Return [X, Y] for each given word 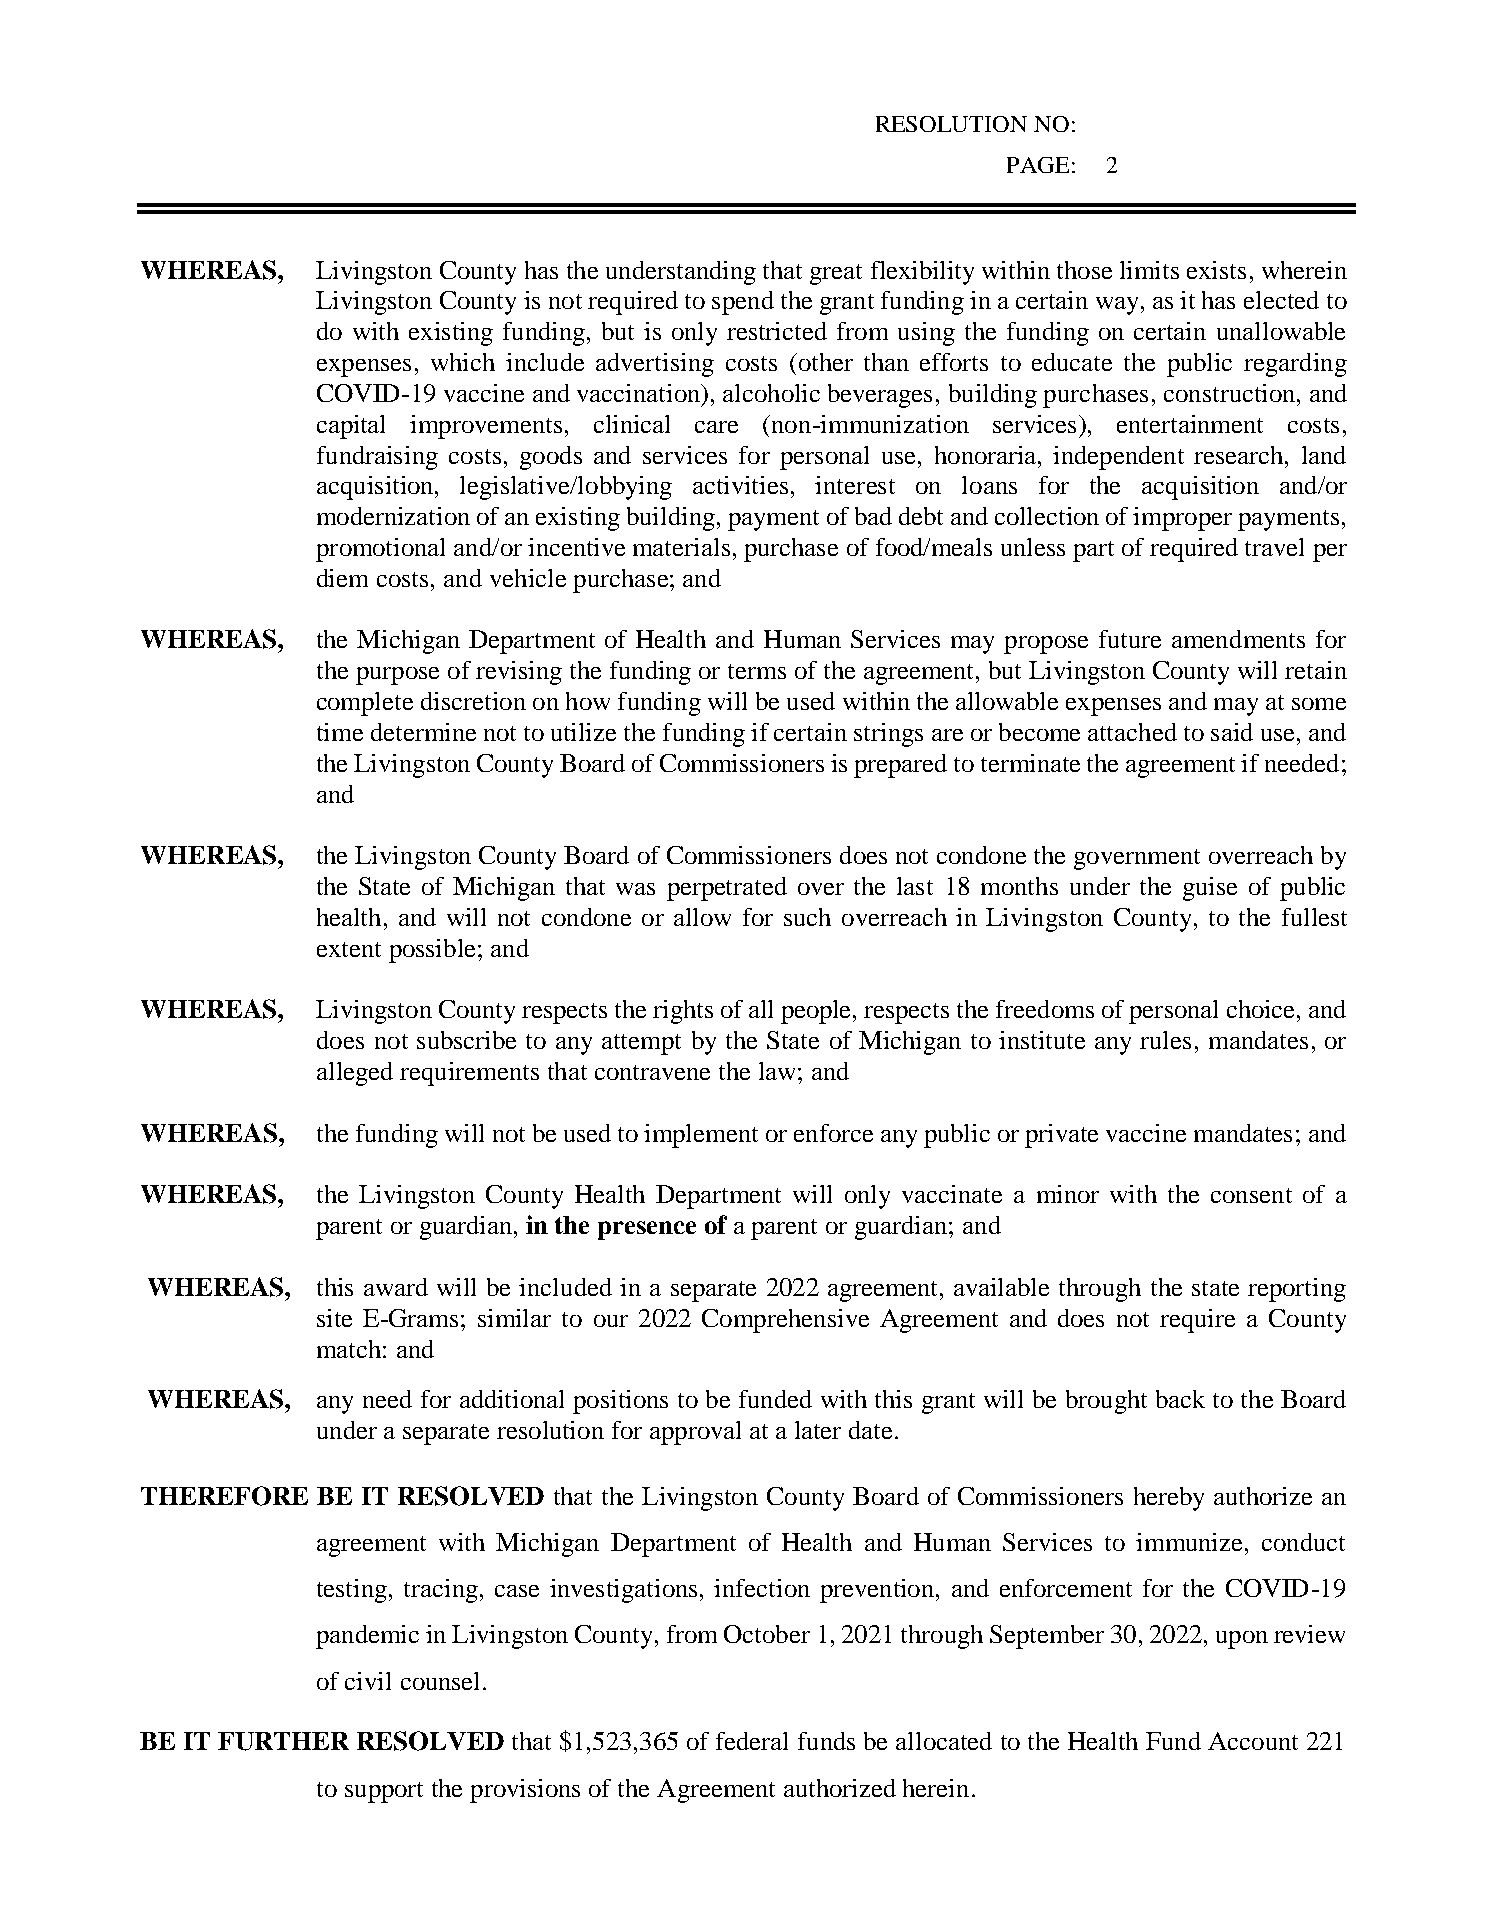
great [836, 274]
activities [740, 485]
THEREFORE [224, 1496]
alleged [355, 1074]
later [818, 1430]
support [384, 1792]
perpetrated [727, 889]
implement [701, 1136]
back [1180, 1399]
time [340, 732]
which [463, 362]
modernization [393, 516]
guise [1210, 889]
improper [1182, 519]
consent [1251, 1195]
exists [1216, 270]
